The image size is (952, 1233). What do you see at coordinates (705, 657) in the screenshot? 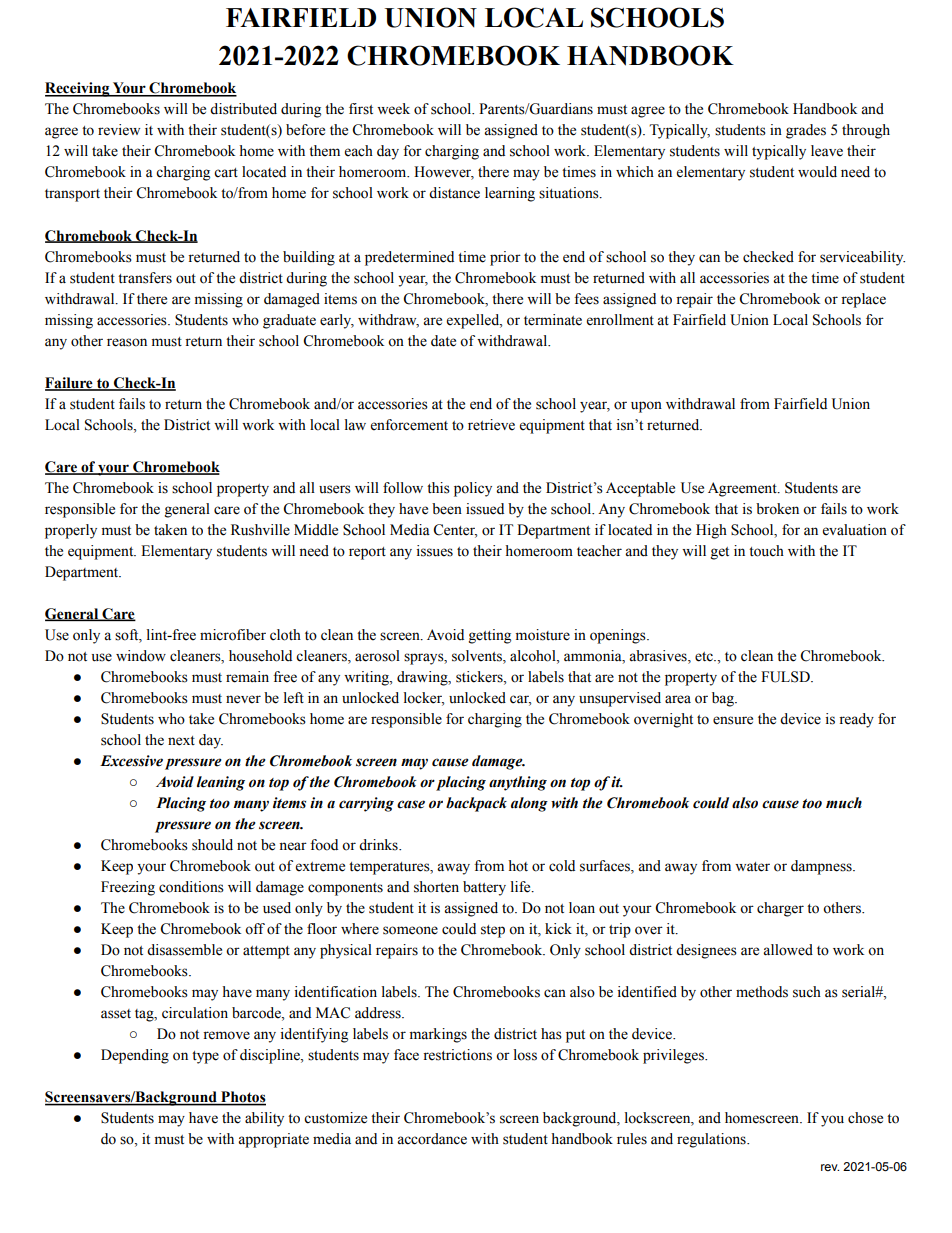
I see `etc` at bounding box center [705, 657].
